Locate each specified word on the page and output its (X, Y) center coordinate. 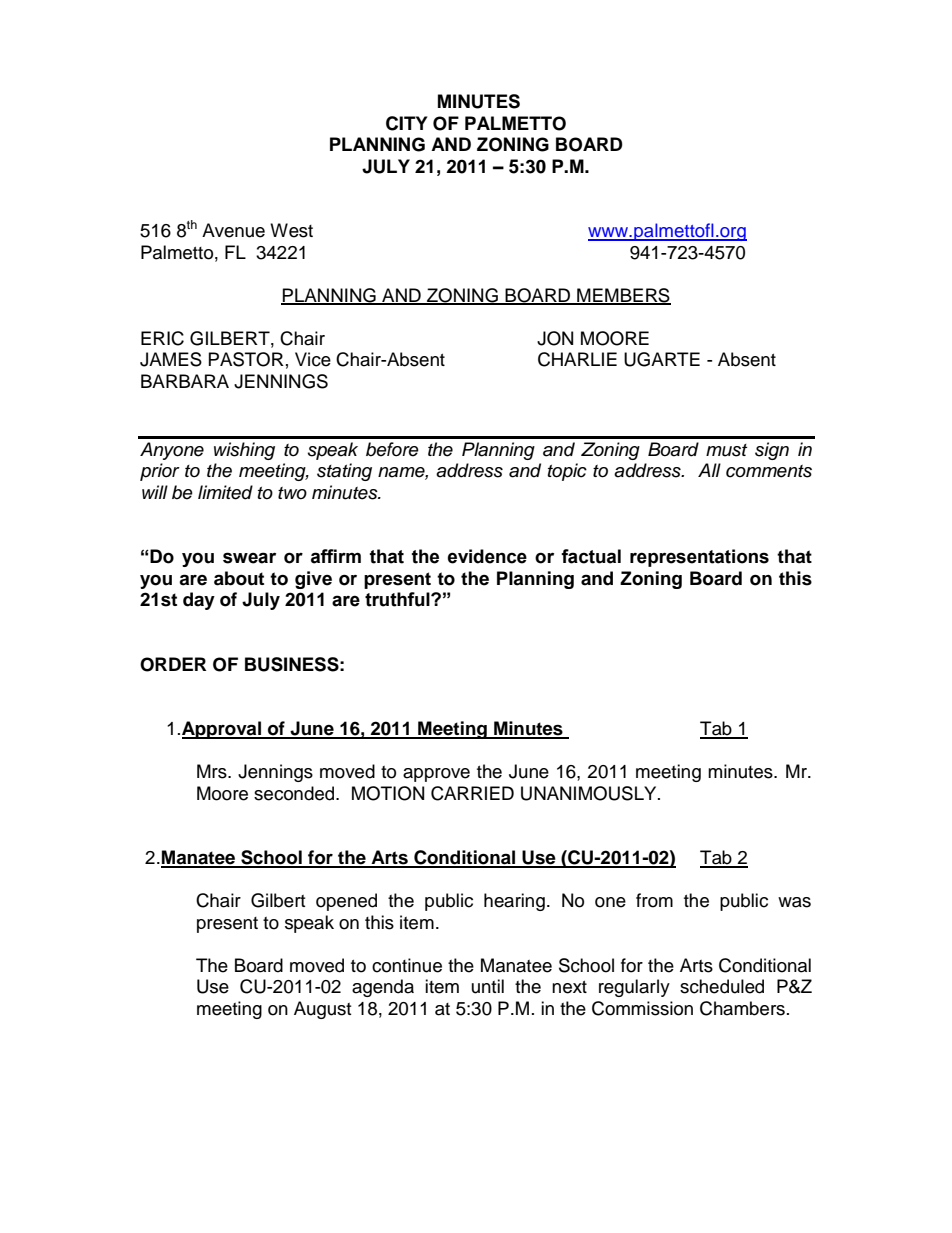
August (322, 1010)
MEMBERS (623, 296)
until (488, 986)
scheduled (722, 986)
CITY (406, 123)
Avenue (233, 230)
